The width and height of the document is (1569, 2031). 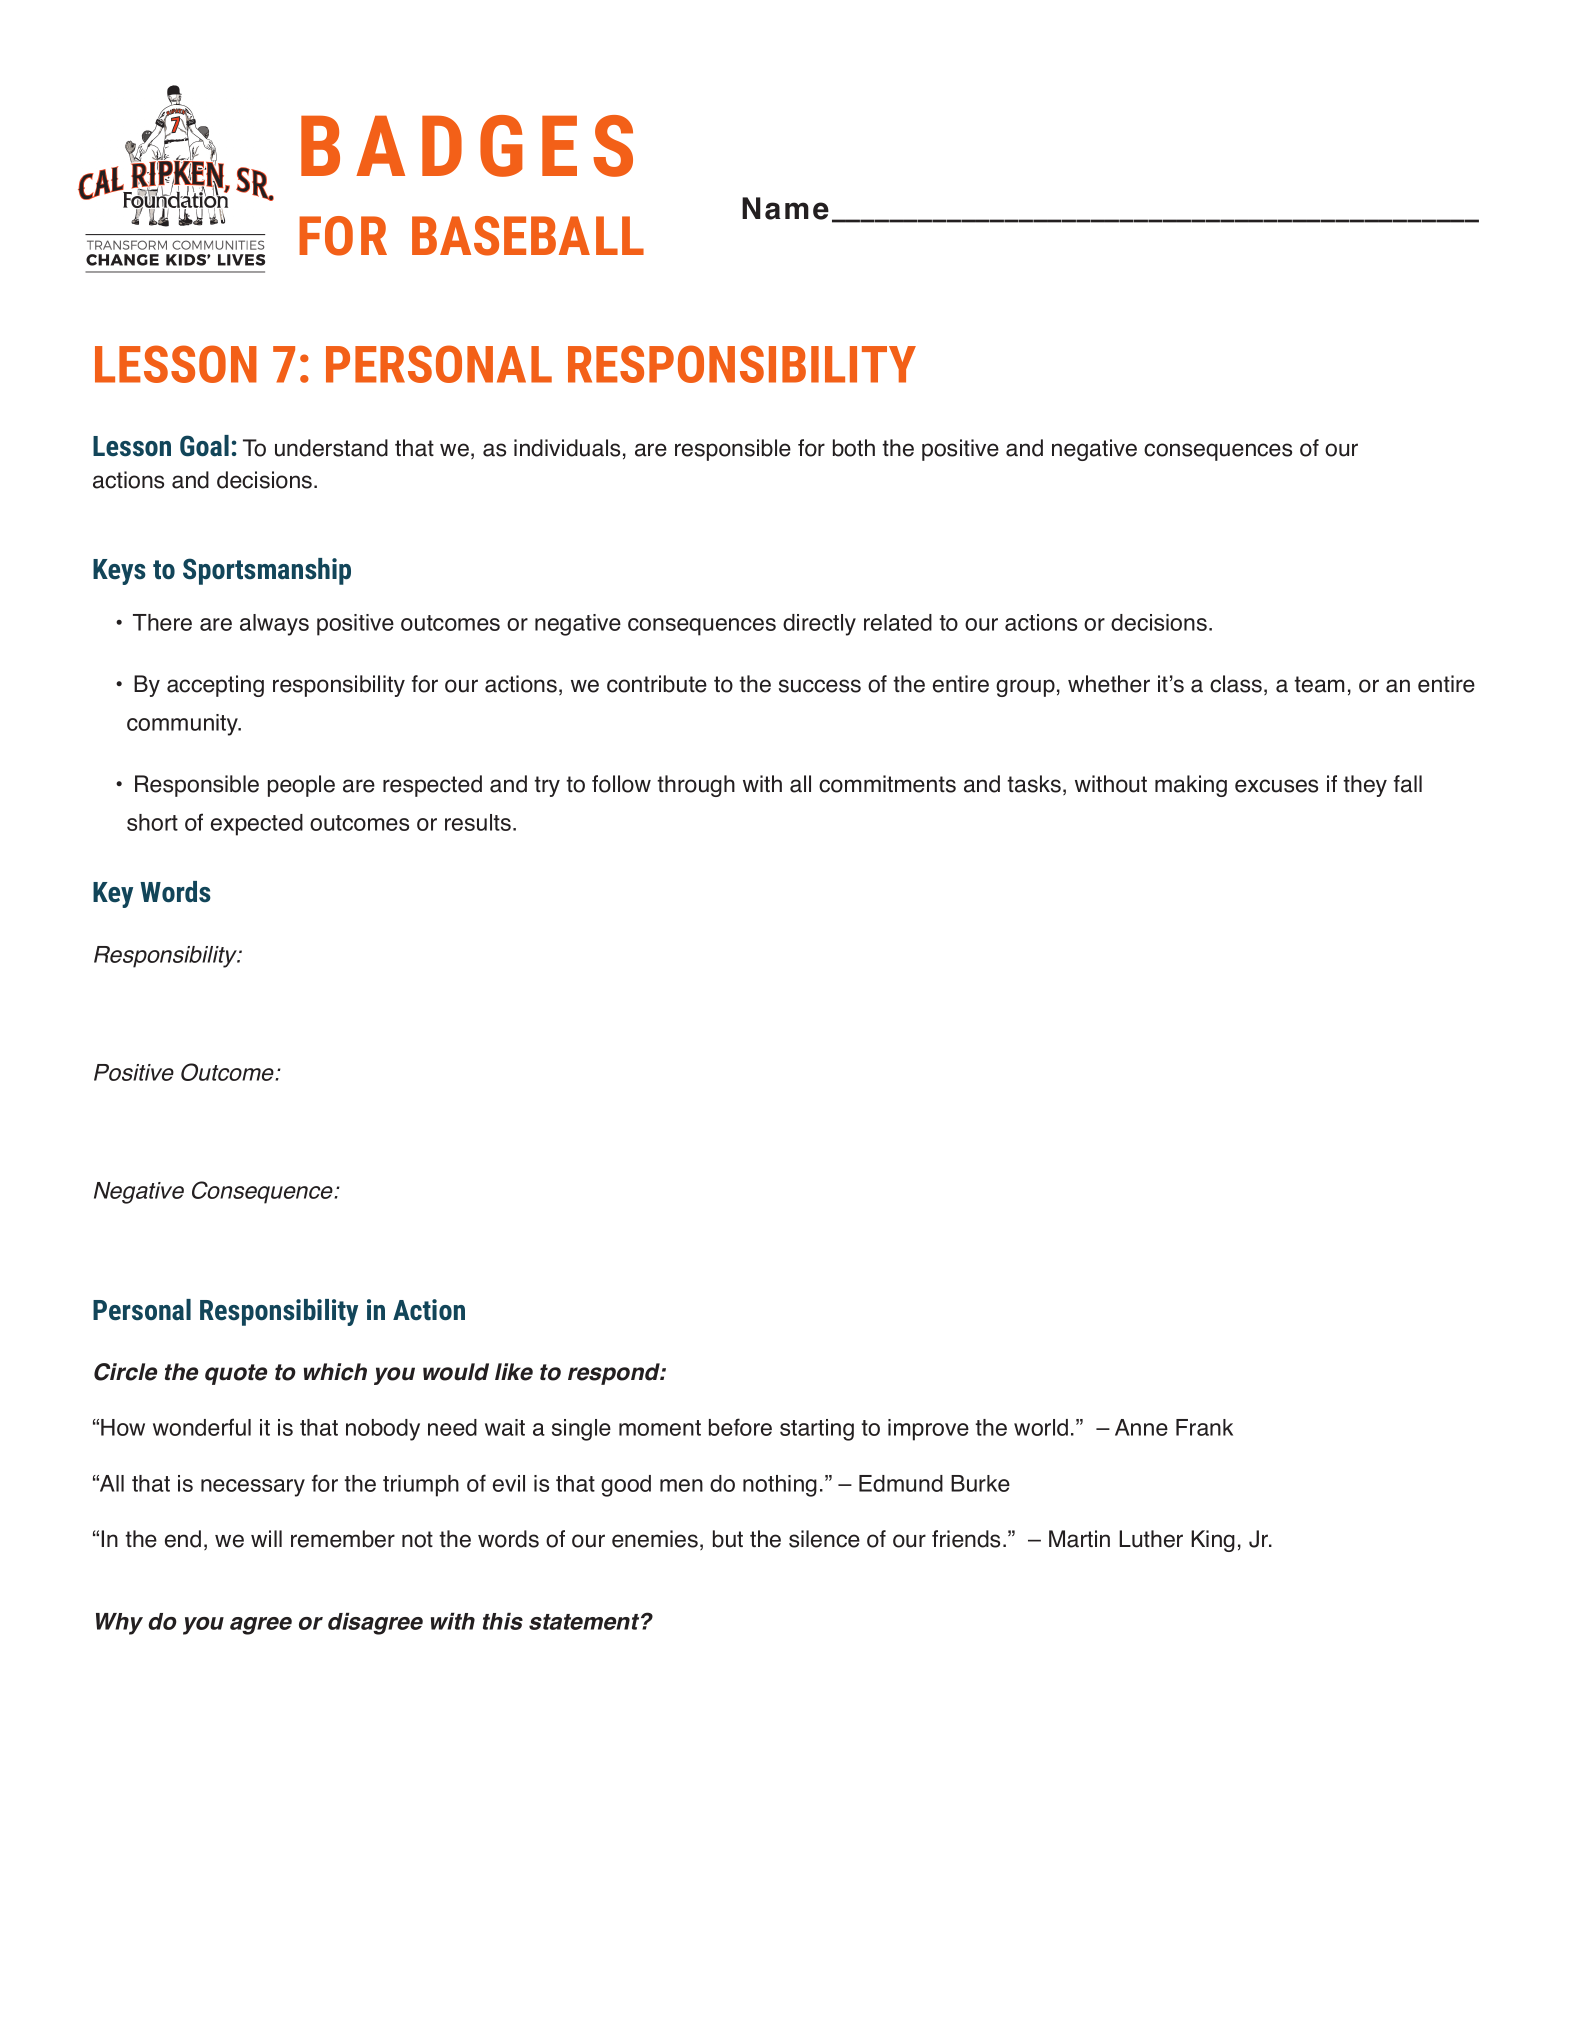 What do you see at coordinates (528, 236) in the document?
I see `BASEBALL` at bounding box center [528, 236].
